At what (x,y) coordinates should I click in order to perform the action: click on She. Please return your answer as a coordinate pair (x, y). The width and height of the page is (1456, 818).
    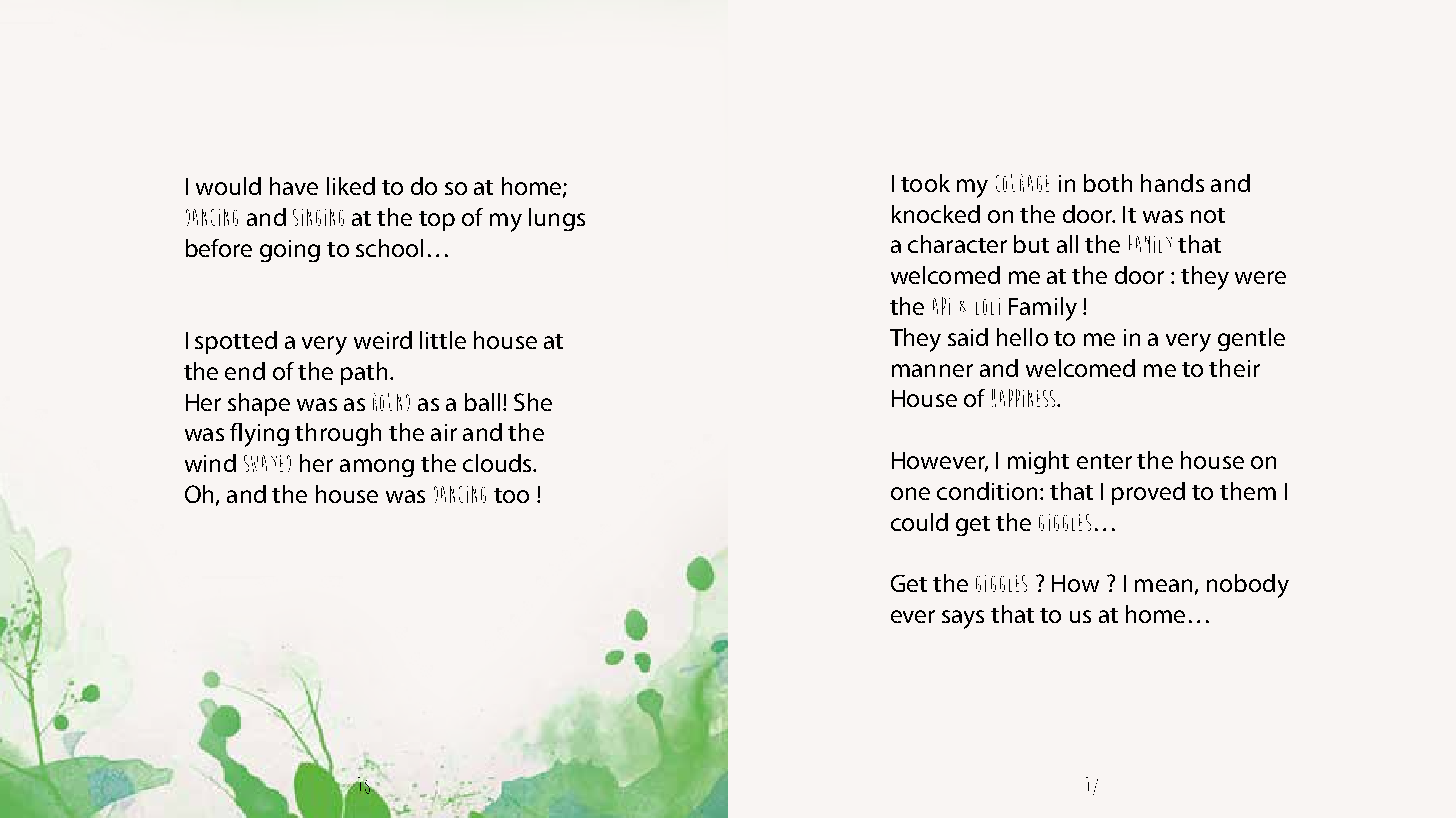
    Looking at the image, I should click on (533, 402).
